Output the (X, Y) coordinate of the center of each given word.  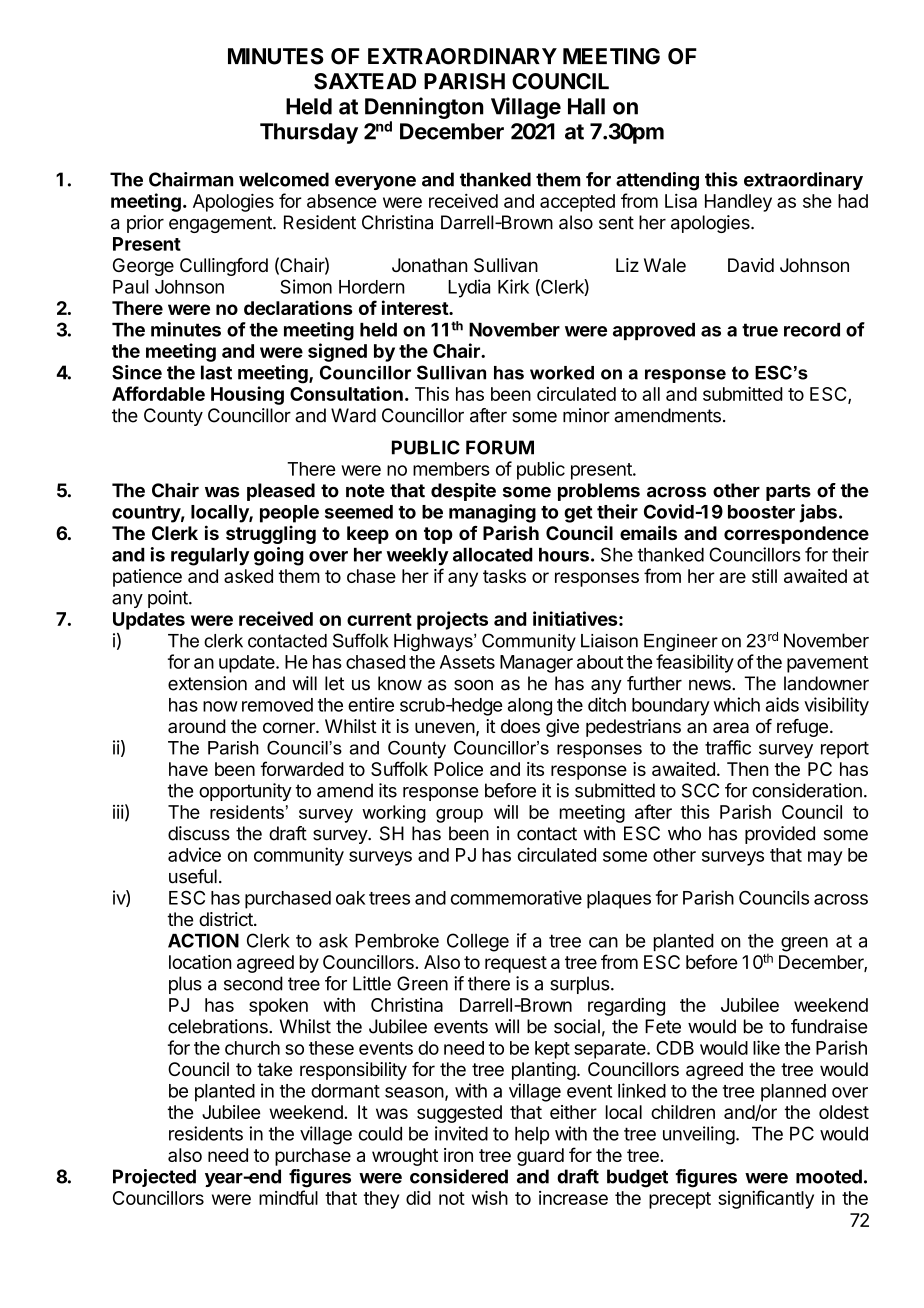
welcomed (284, 179)
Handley (738, 203)
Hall (586, 106)
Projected (154, 1178)
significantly (766, 1199)
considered (459, 1176)
